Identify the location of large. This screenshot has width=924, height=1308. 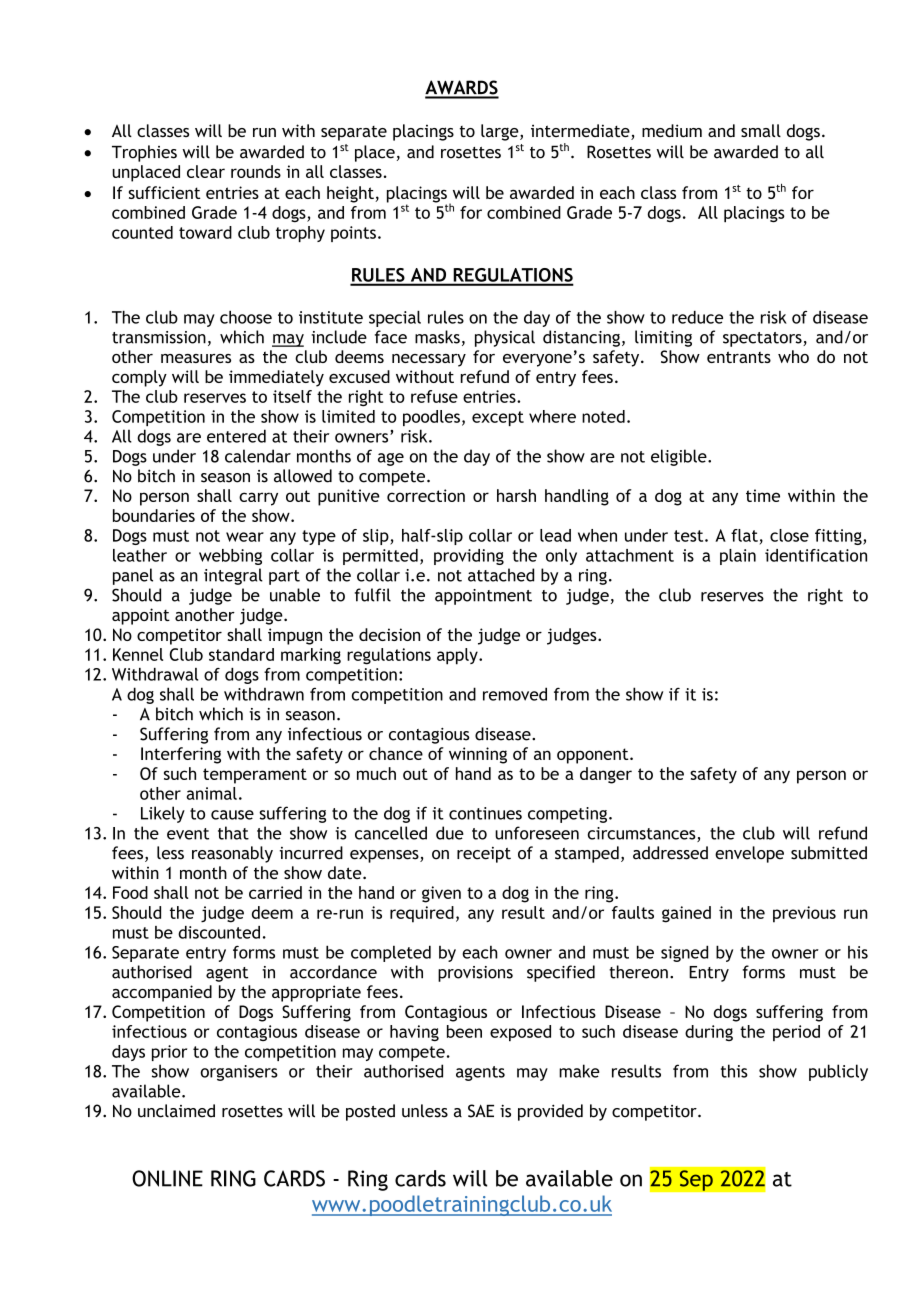
(501, 132).
